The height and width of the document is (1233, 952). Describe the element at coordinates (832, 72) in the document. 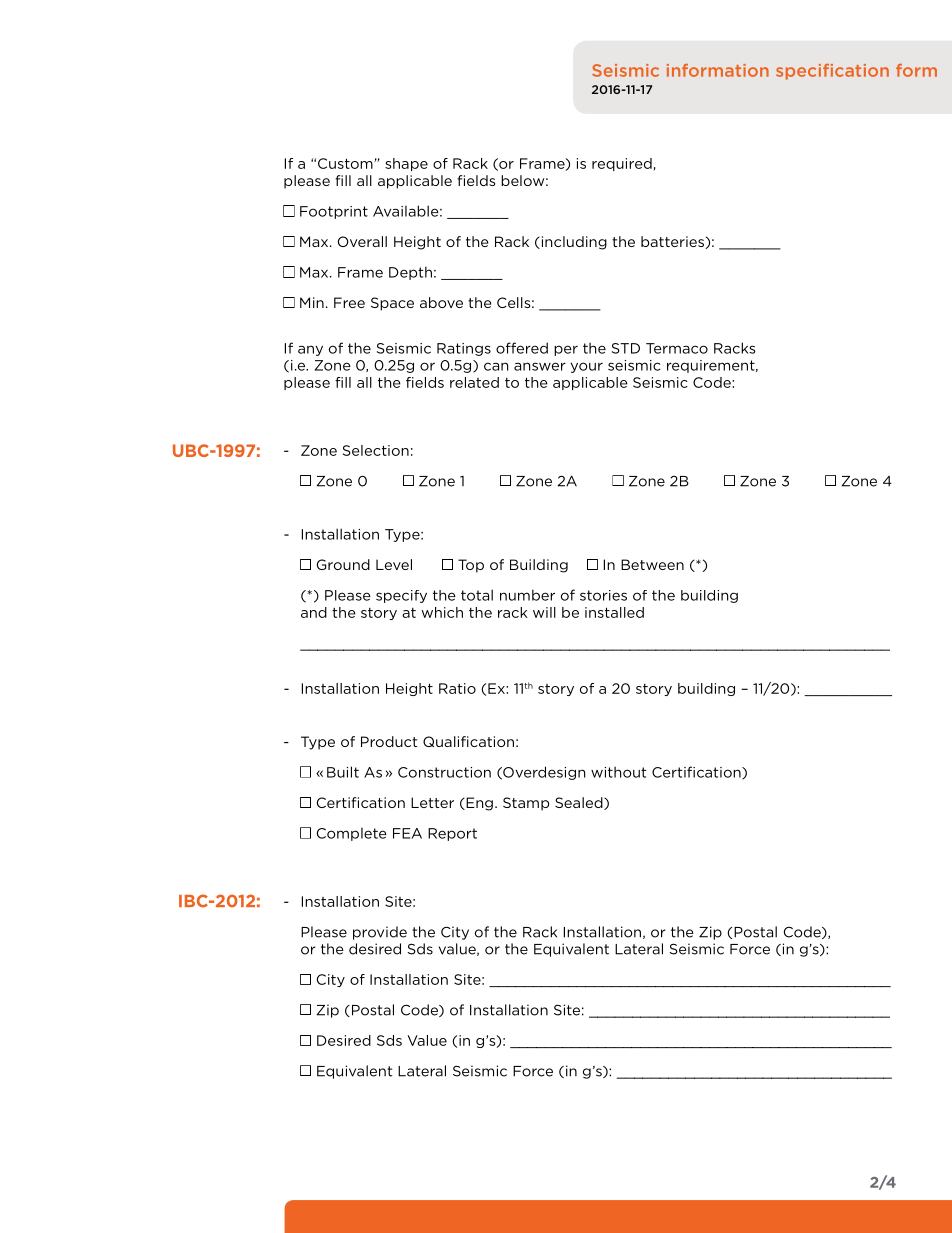

I see `specification` at that location.
